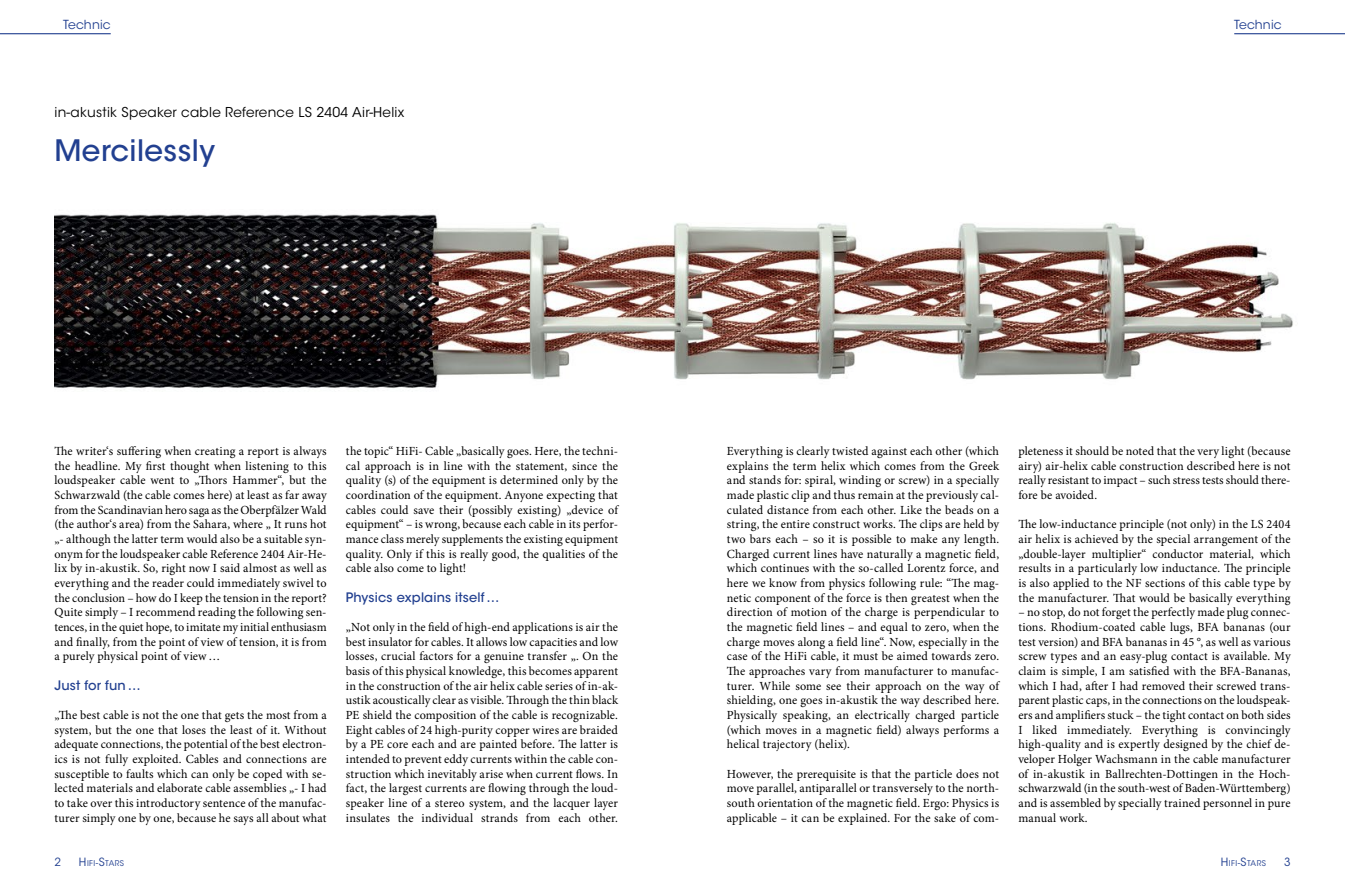 Image resolution: width=1345 pixels, height=896 pixels. Describe the element at coordinates (162, 480) in the document. I see `went` at that location.
